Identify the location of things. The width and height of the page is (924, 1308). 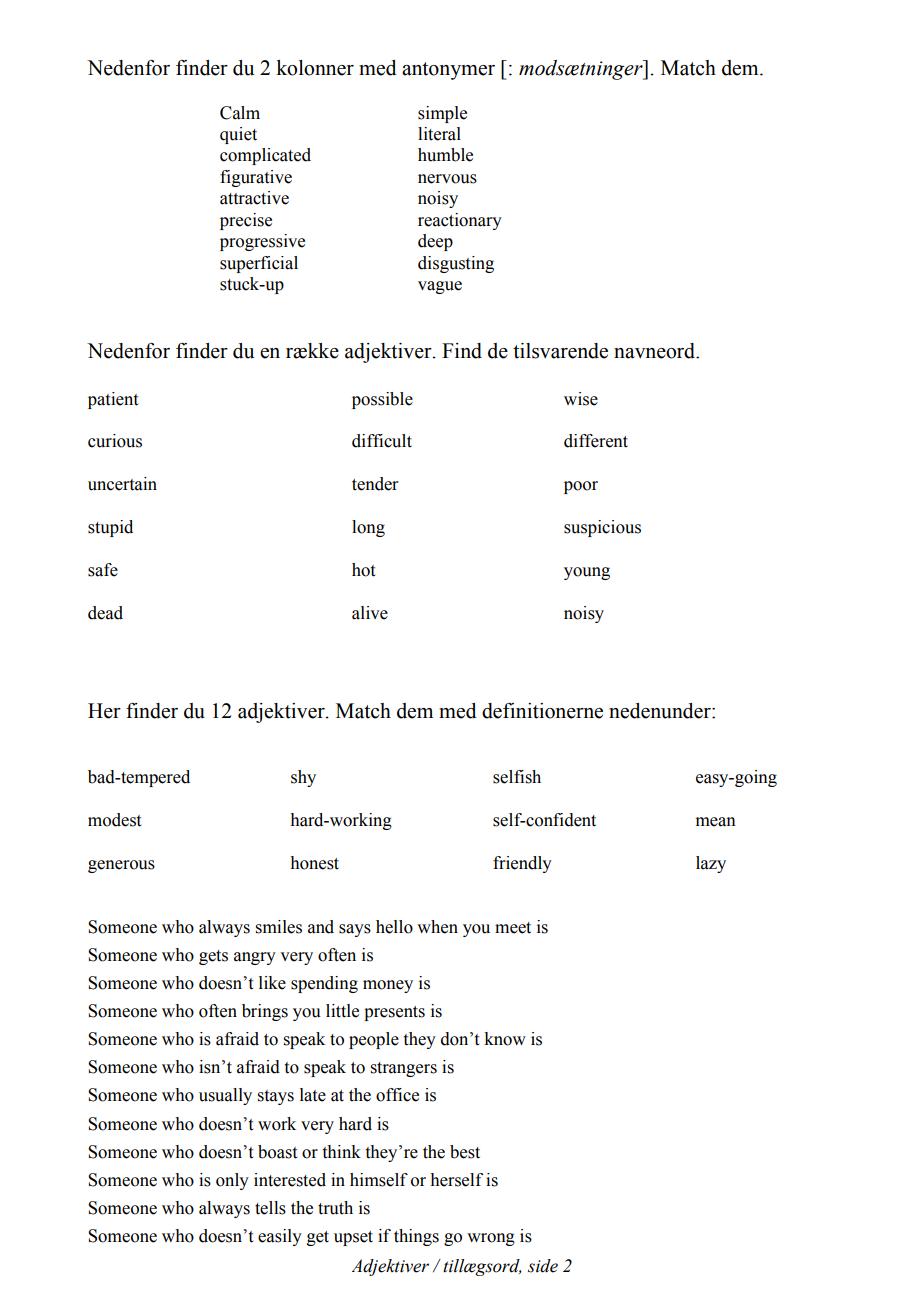
(416, 1237).
